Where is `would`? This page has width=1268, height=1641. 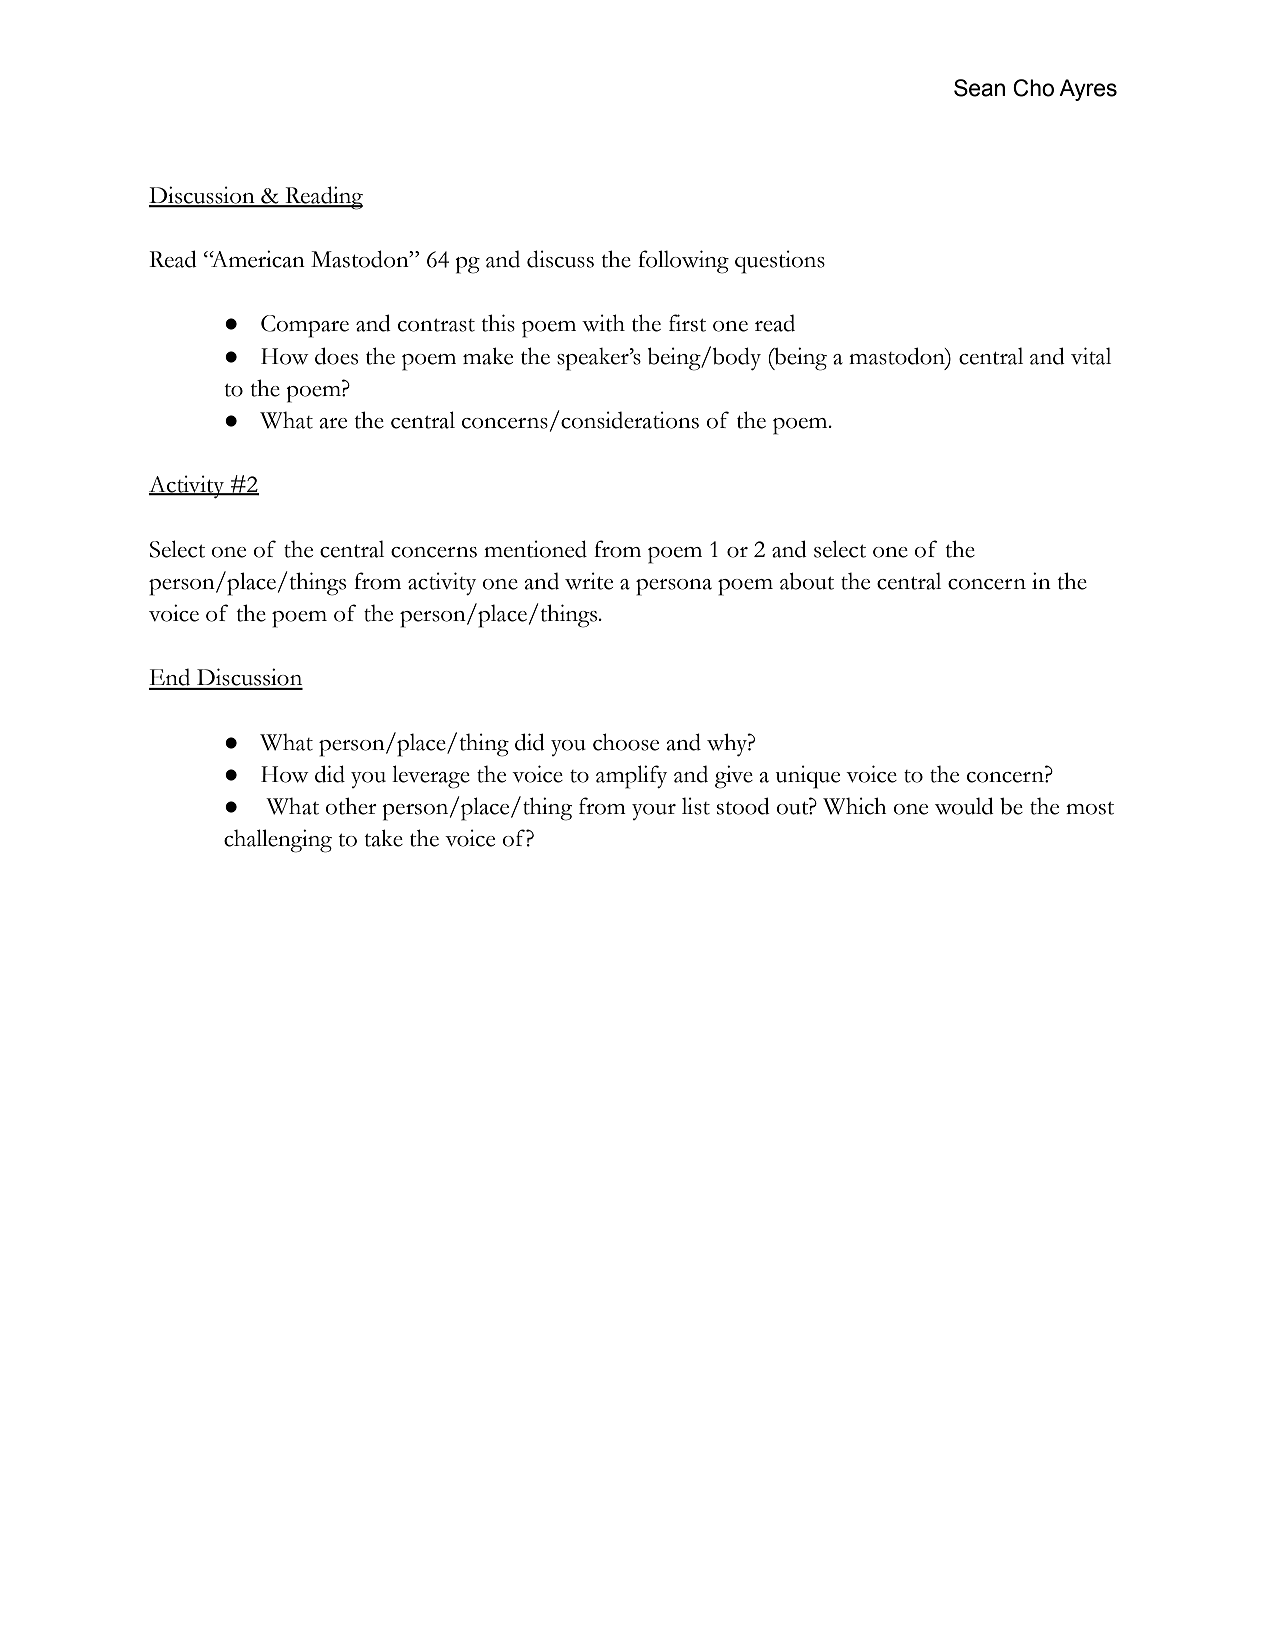 would is located at coordinates (964, 806).
